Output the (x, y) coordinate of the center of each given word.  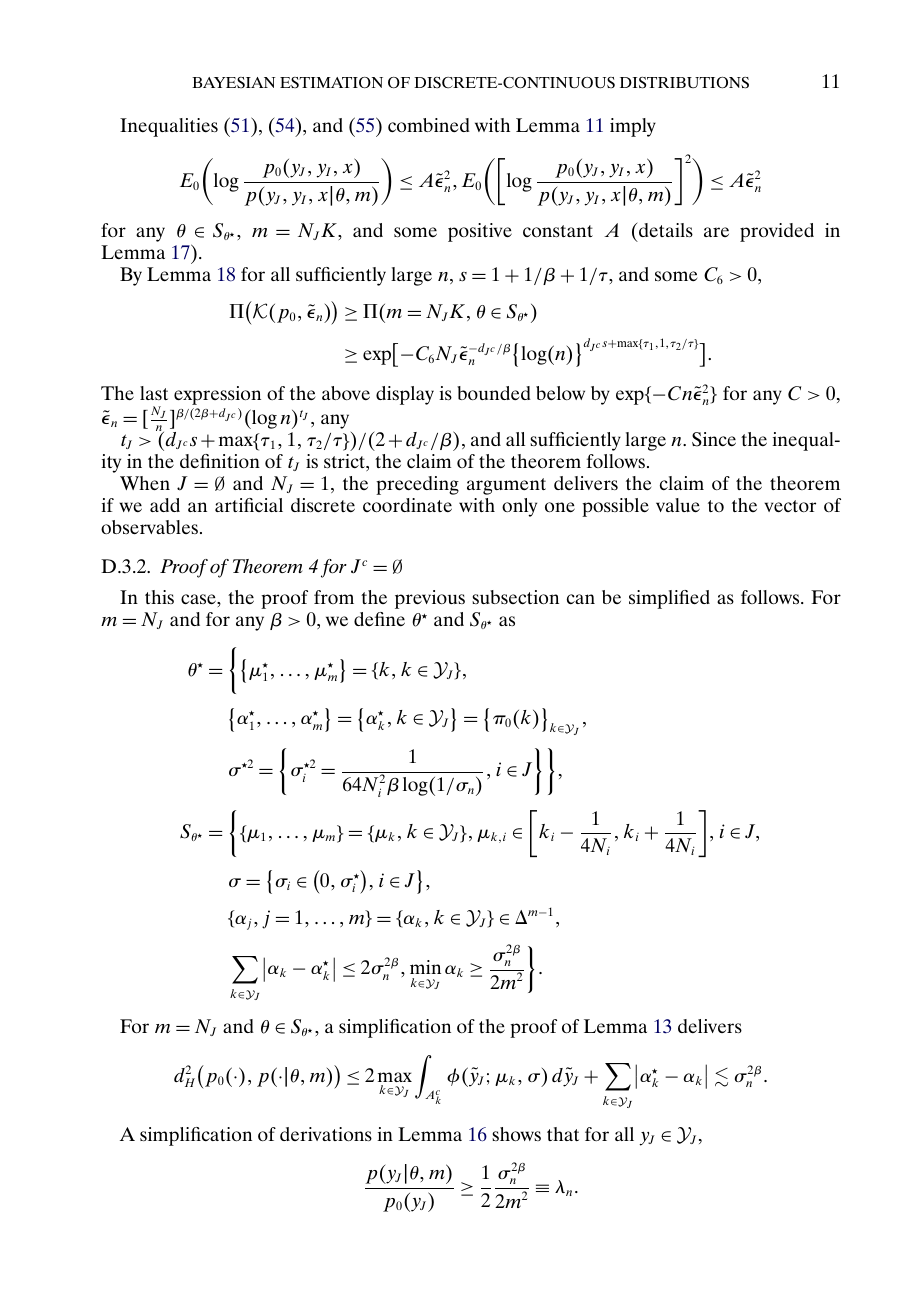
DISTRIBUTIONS (684, 83)
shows (516, 1134)
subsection (515, 597)
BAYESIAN (233, 83)
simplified (669, 599)
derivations (326, 1134)
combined (429, 125)
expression (217, 395)
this (159, 597)
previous (430, 599)
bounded (494, 393)
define (379, 619)
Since (714, 439)
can (581, 599)
